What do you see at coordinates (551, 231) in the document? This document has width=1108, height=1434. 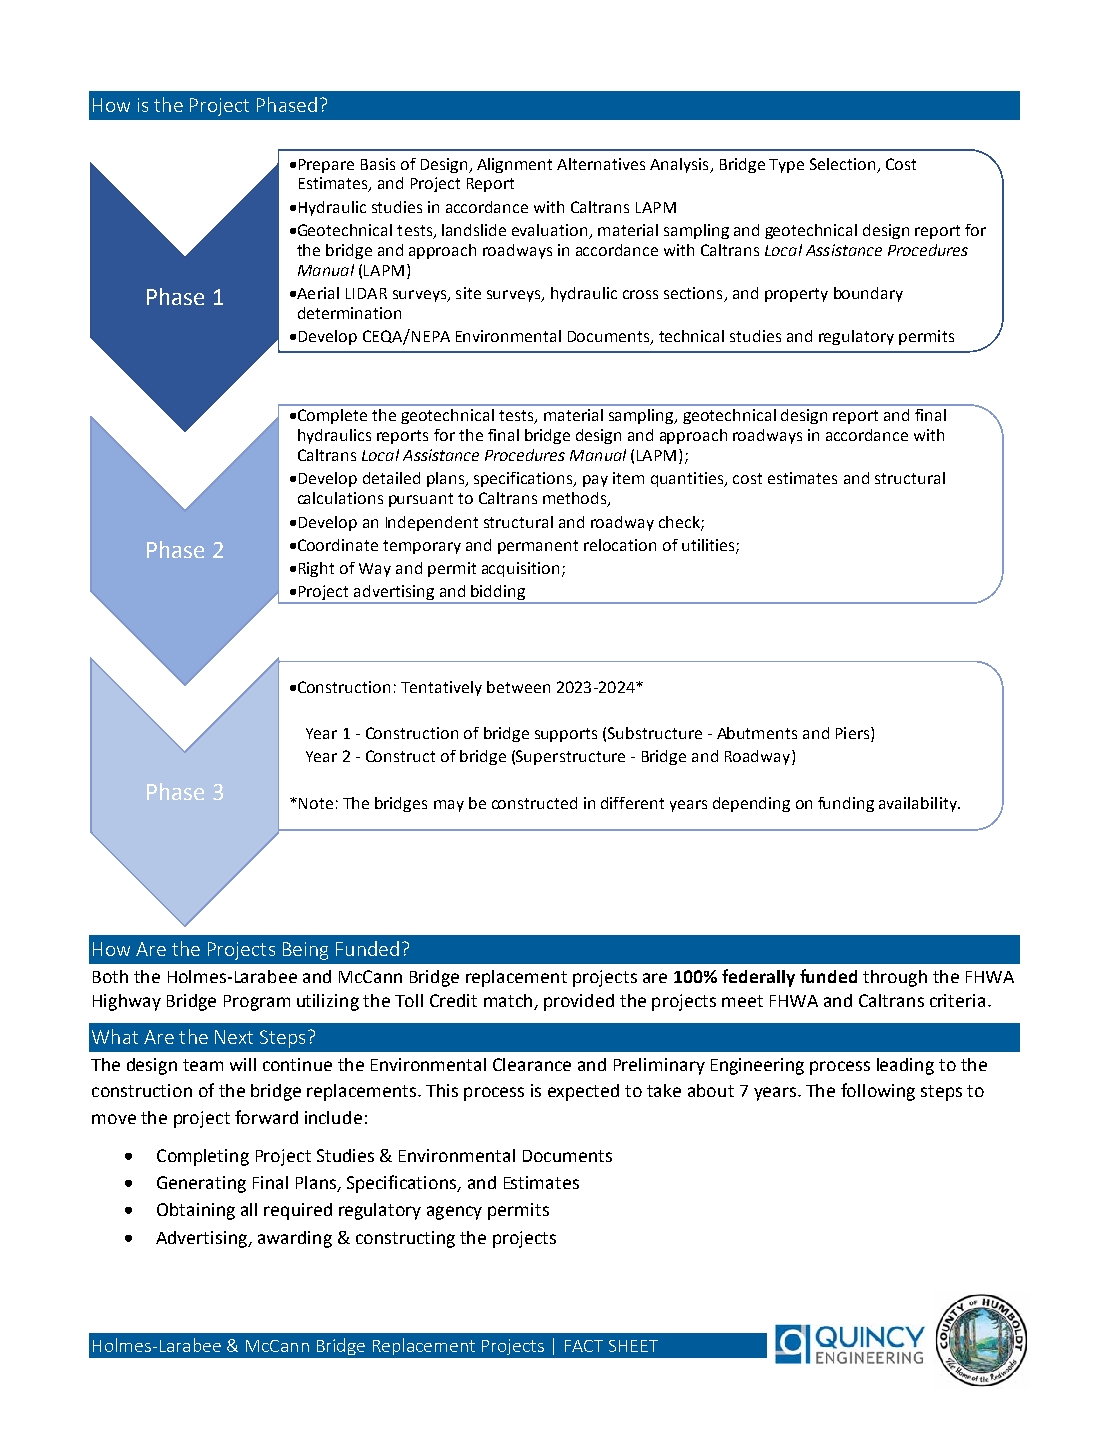 I see `evaluation` at bounding box center [551, 231].
